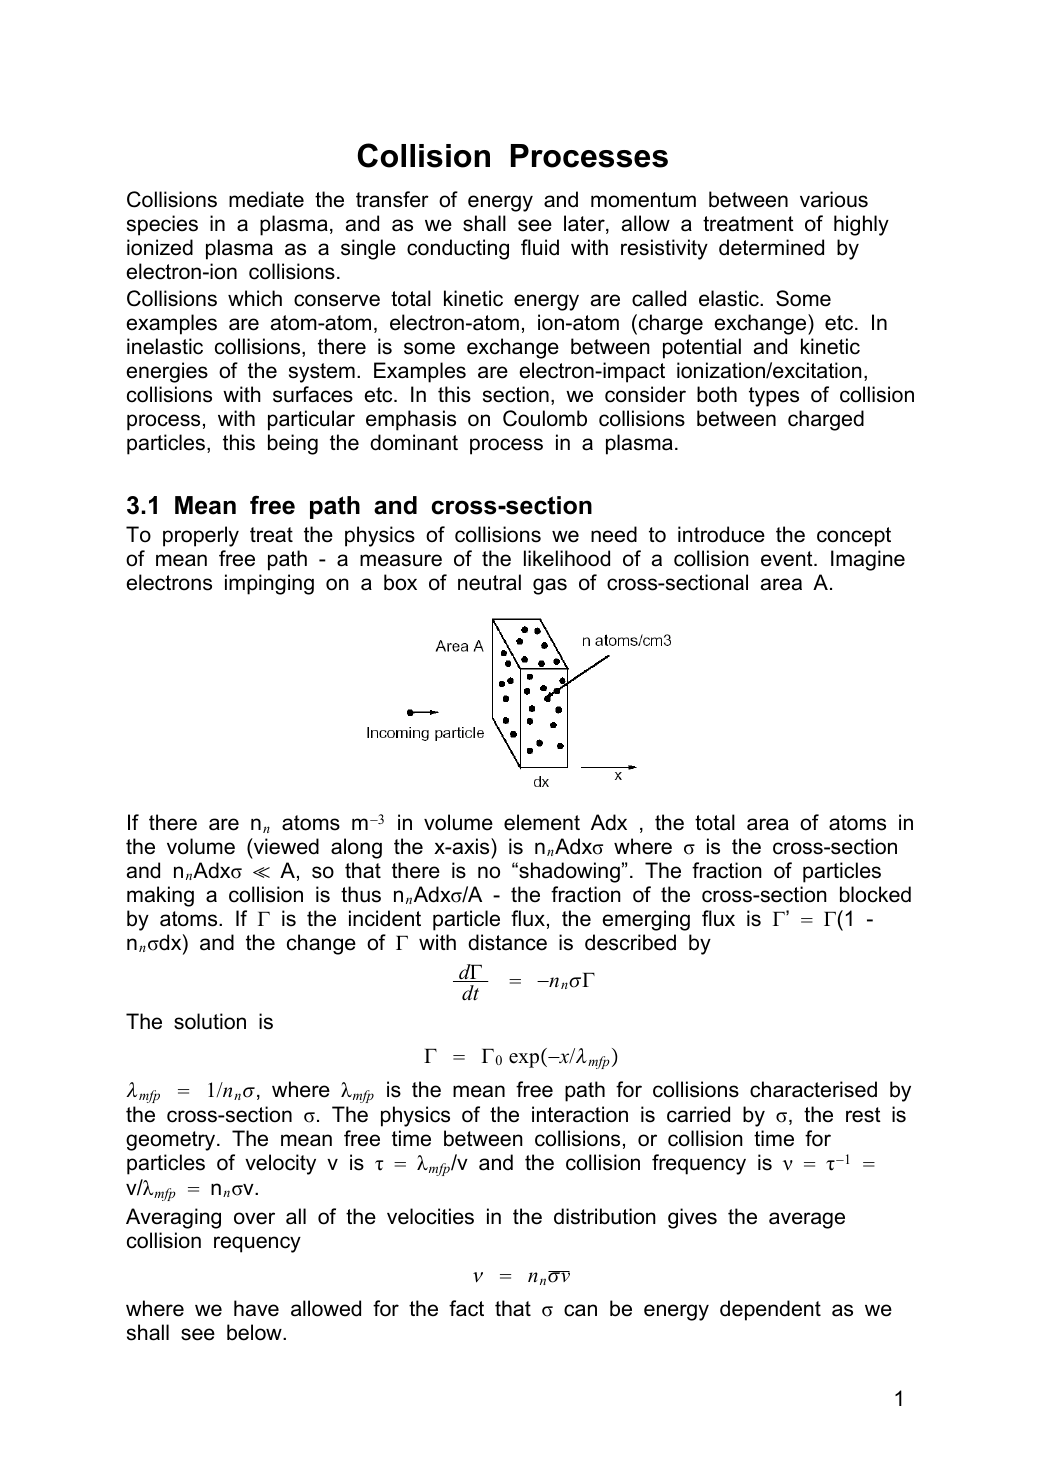 This image has height=1476, width=1043. What do you see at coordinates (256, 1308) in the image?
I see `have` at bounding box center [256, 1308].
